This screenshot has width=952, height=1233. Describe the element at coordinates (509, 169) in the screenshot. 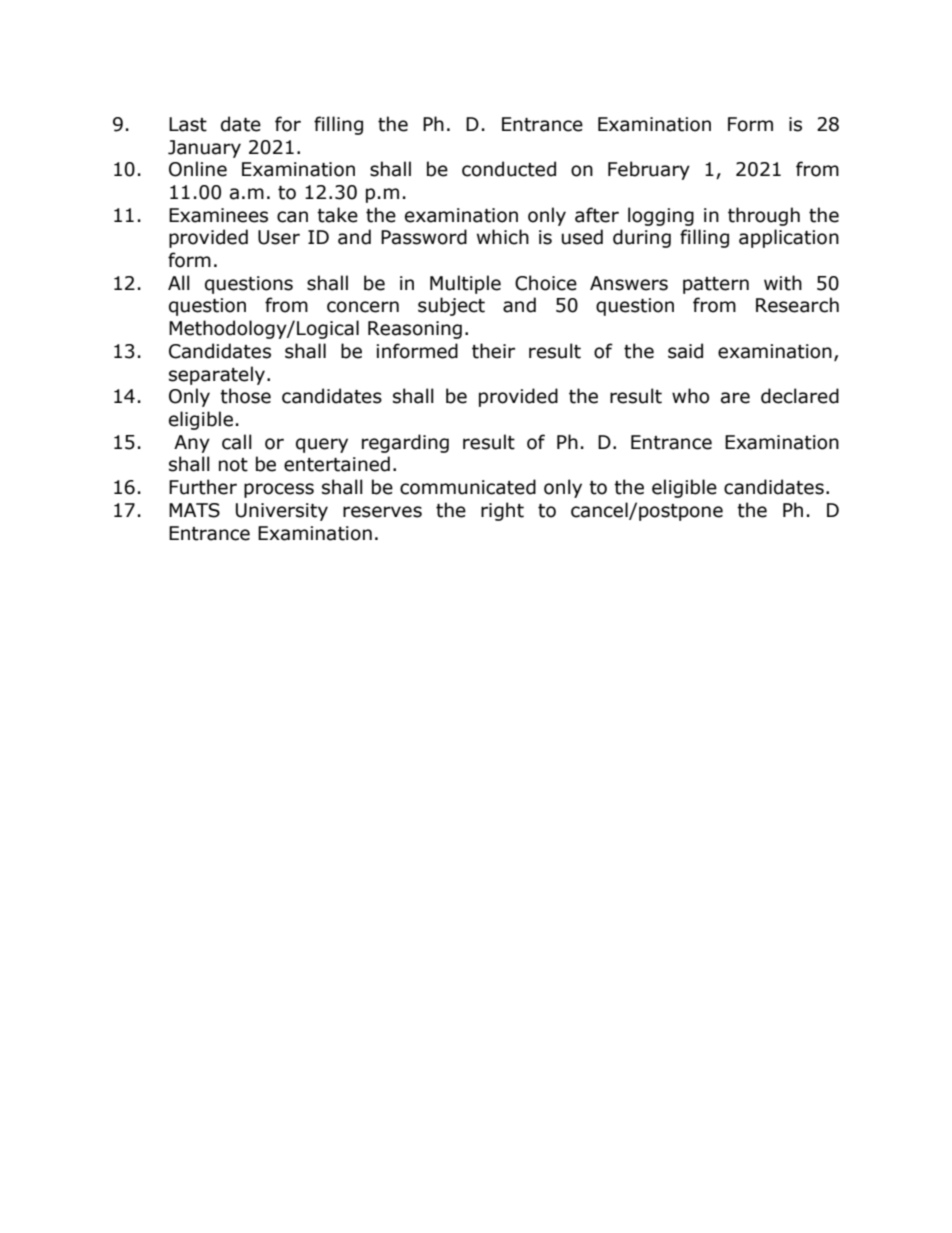

I see `conducted` at that location.
